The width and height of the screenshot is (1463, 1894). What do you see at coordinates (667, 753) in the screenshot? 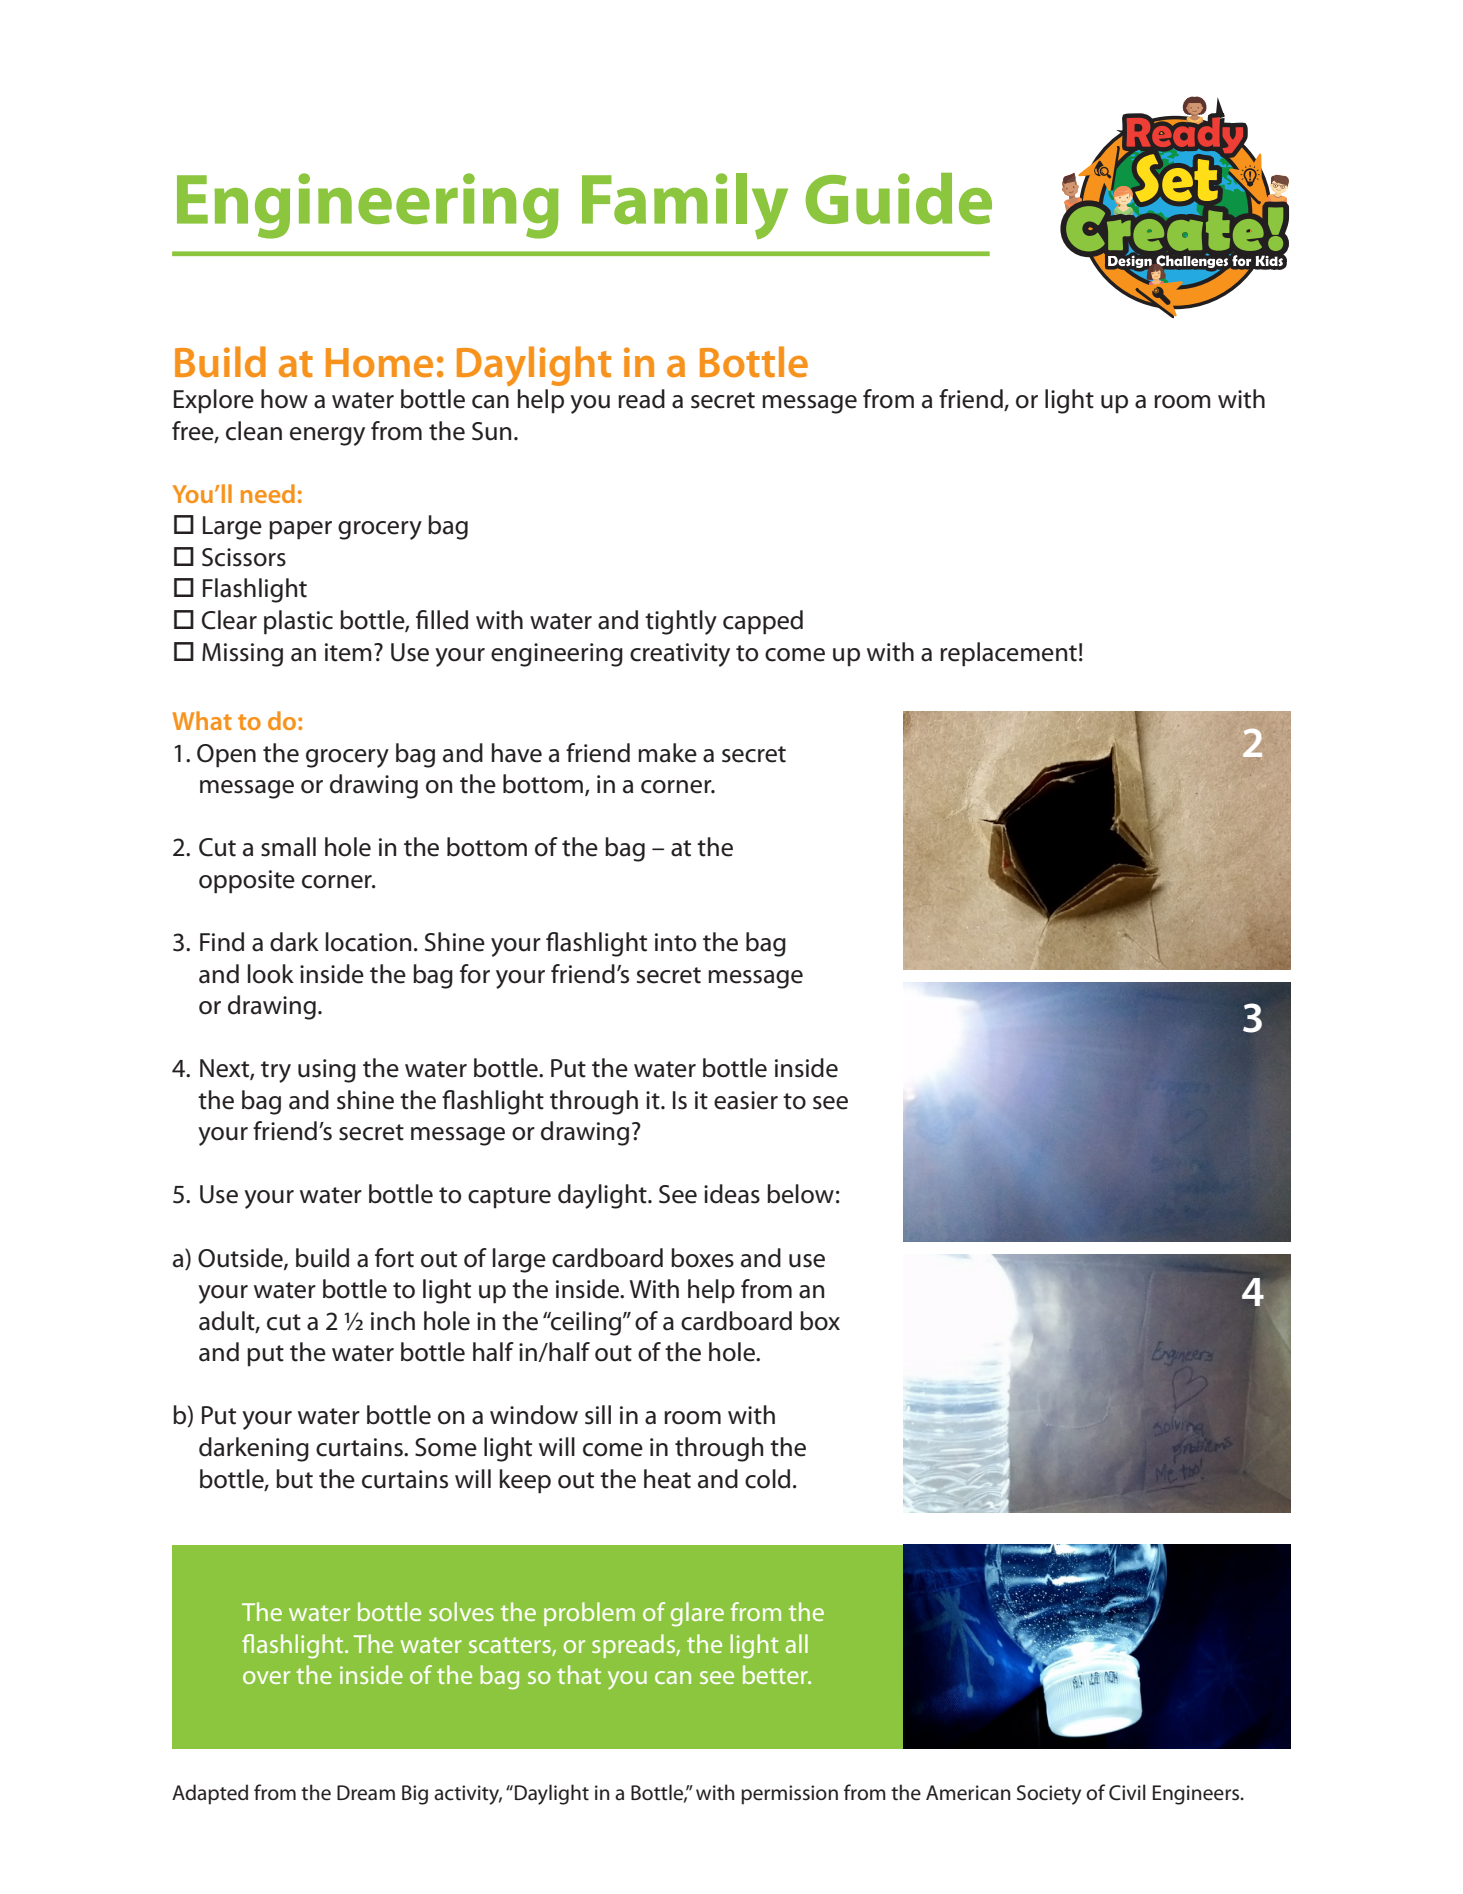
I see `make` at bounding box center [667, 753].
